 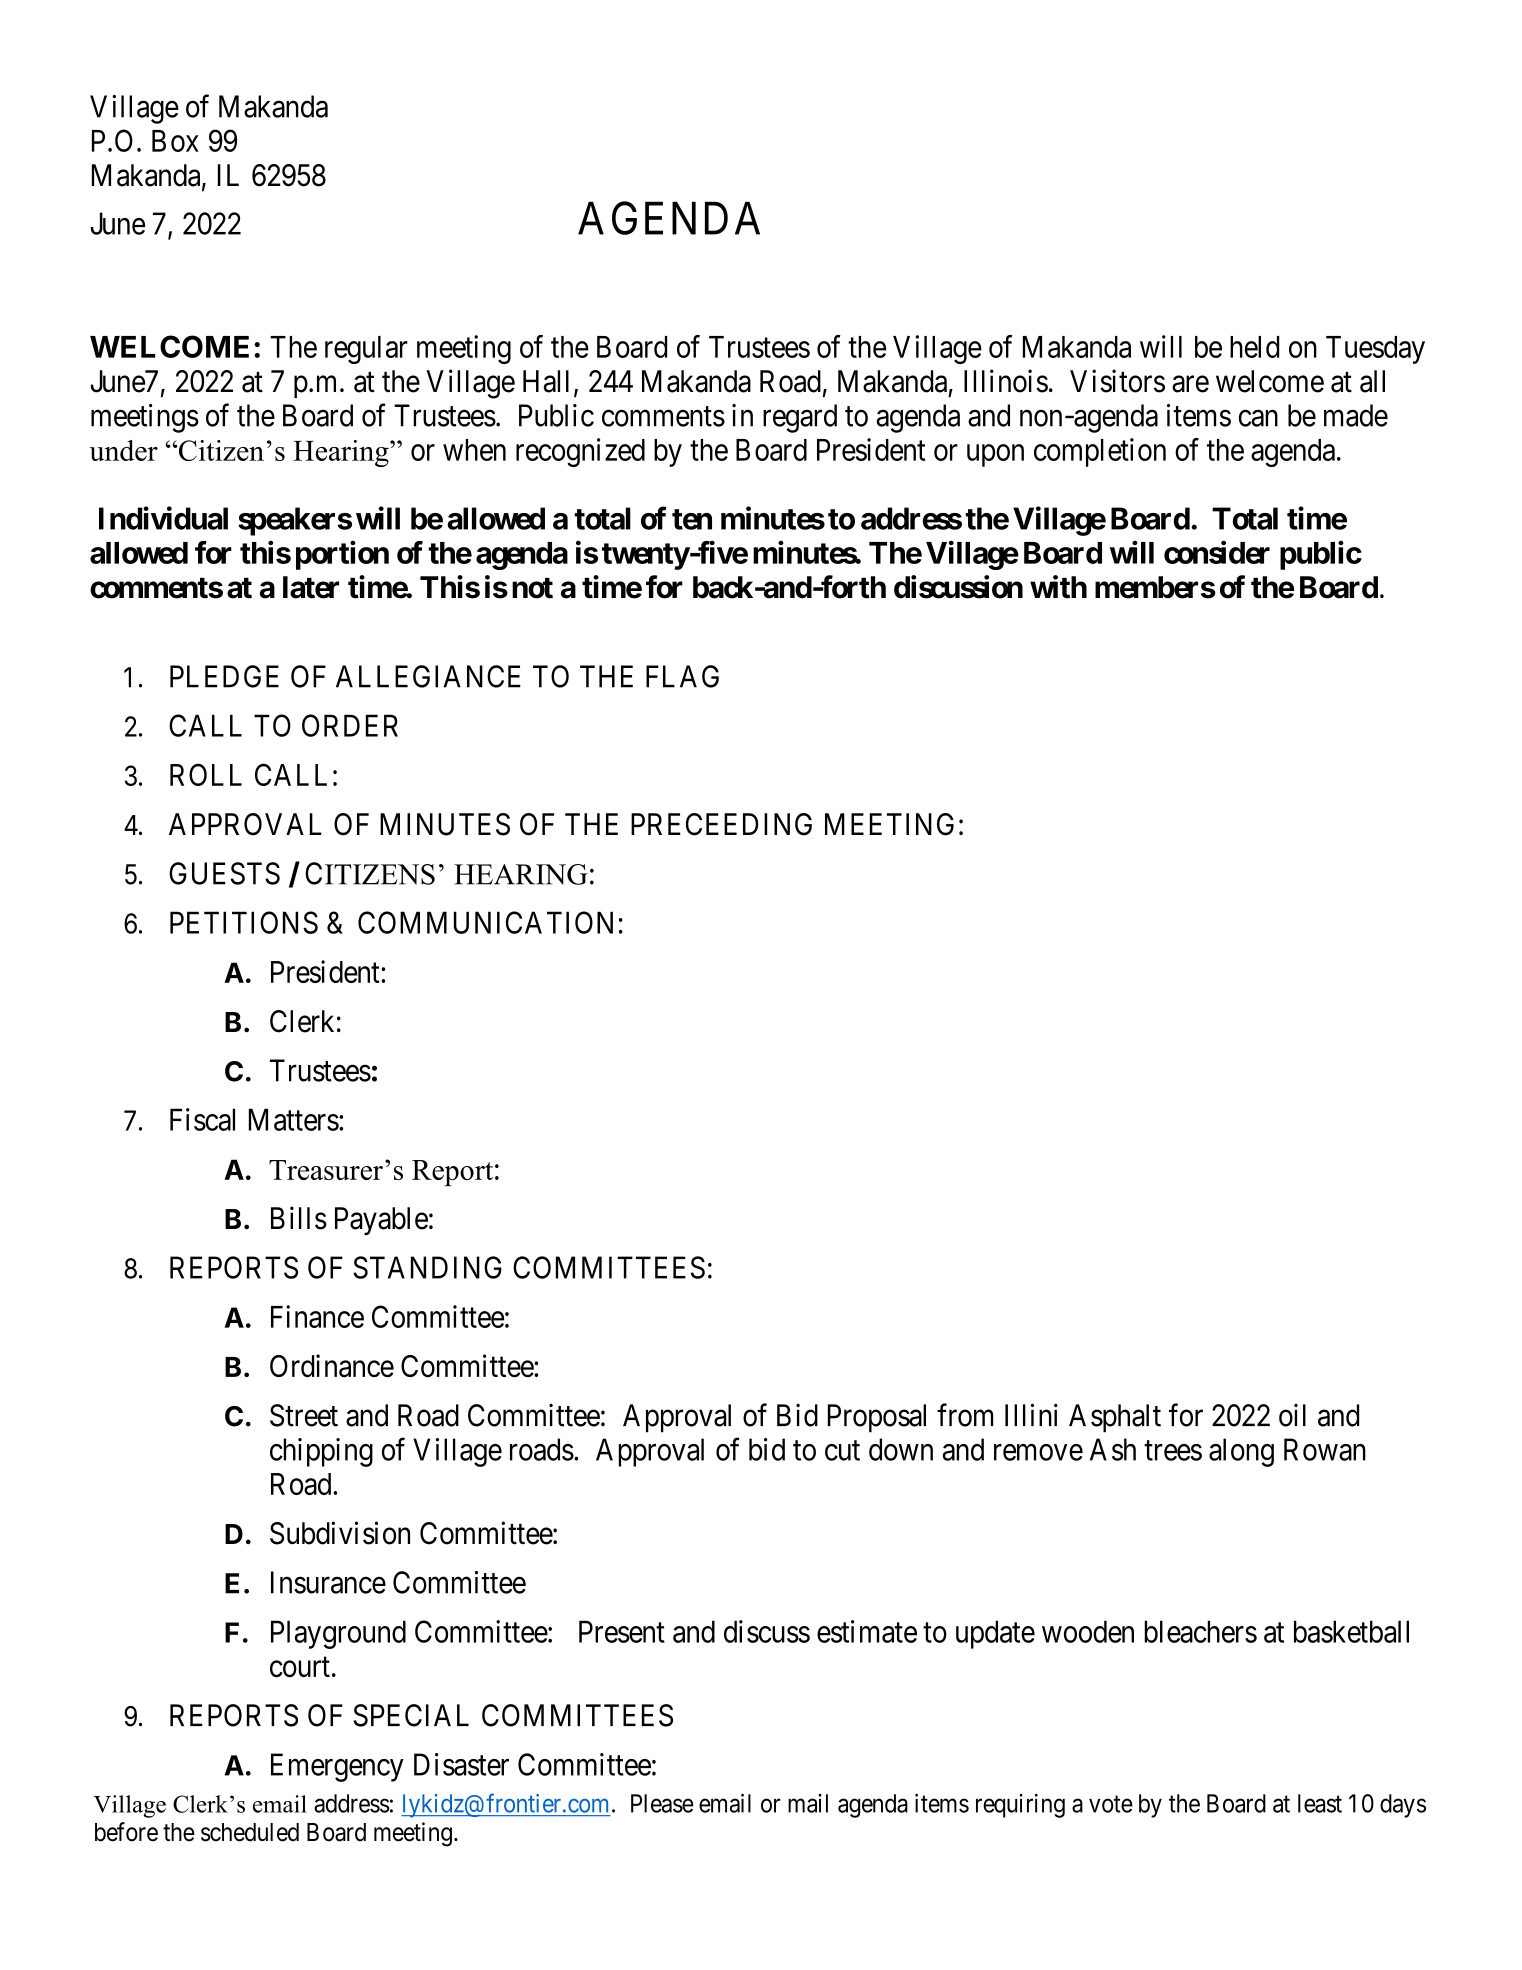 I want to click on ten, so click(x=692, y=519).
